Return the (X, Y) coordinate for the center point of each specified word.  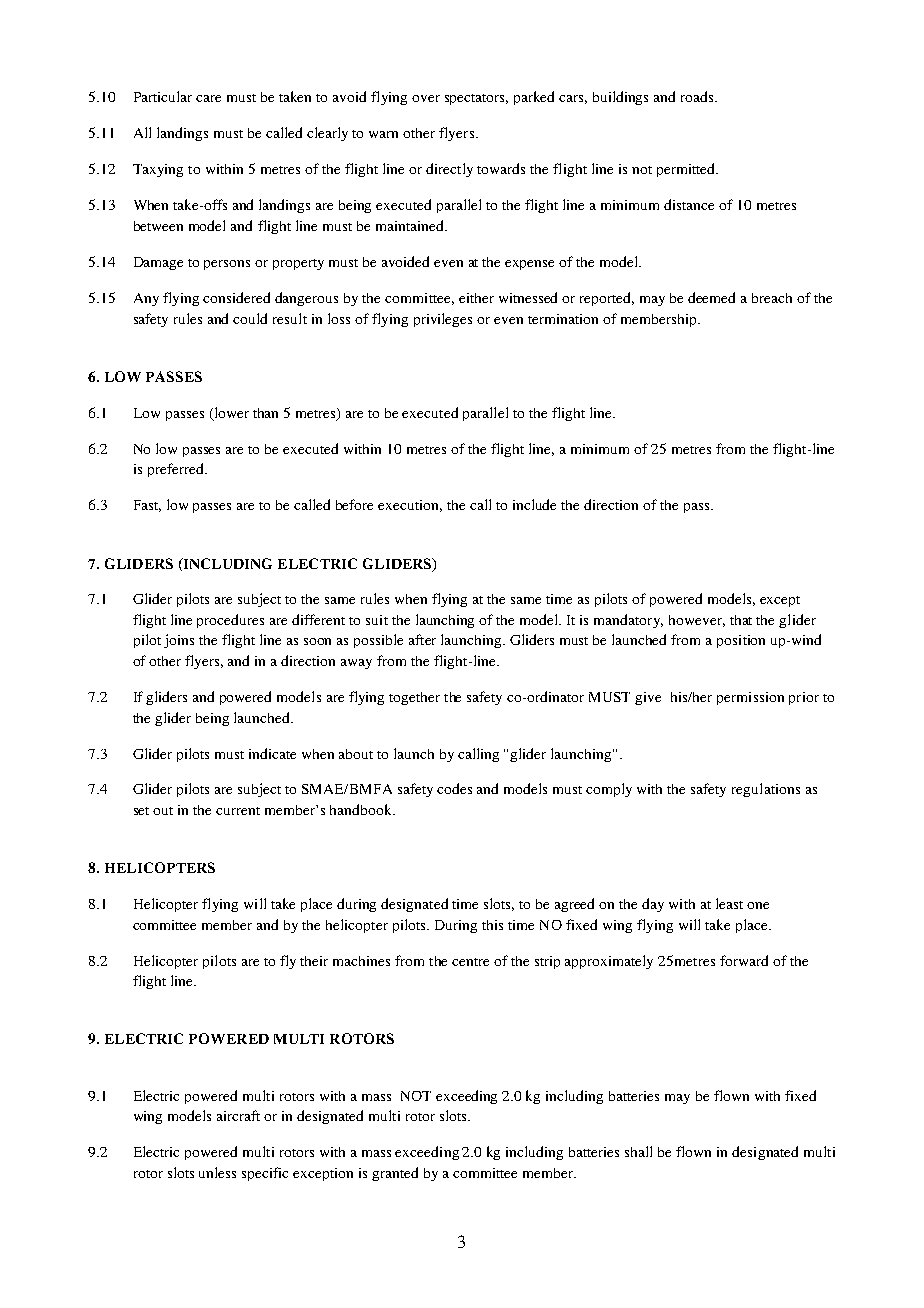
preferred (177, 470)
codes (454, 788)
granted (395, 1174)
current (238, 811)
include (534, 504)
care (208, 98)
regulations (766, 790)
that (741, 620)
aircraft (238, 1115)
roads (698, 96)
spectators (476, 99)
